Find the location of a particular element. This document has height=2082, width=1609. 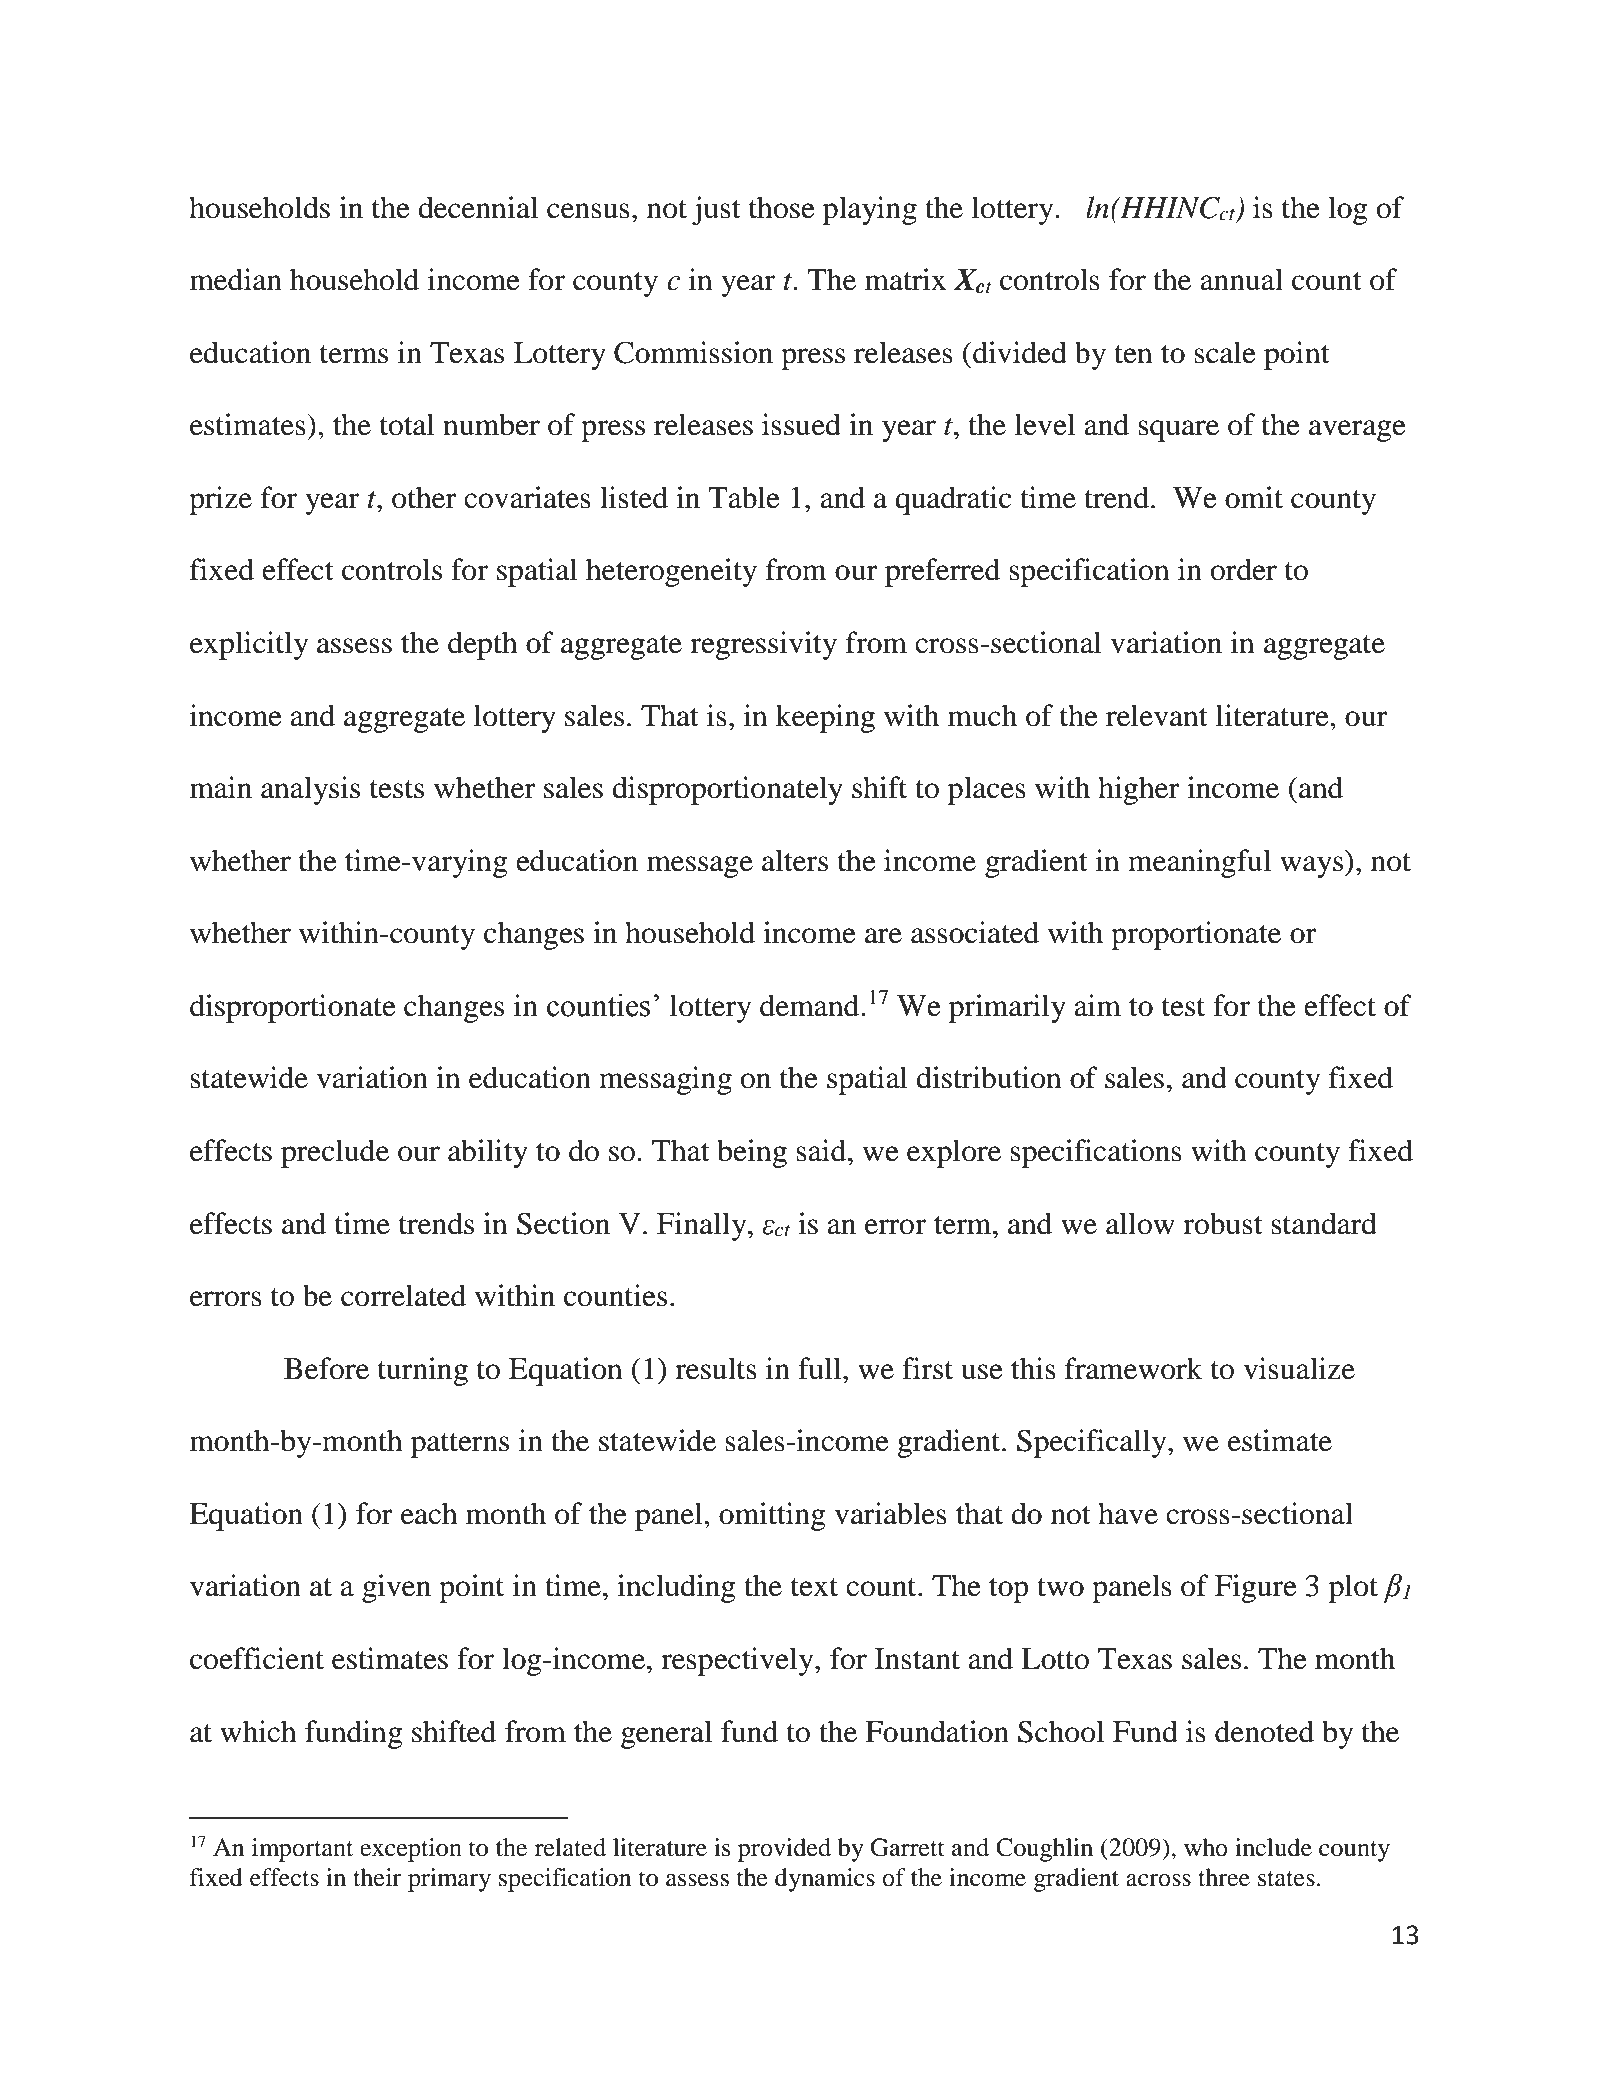

preclude is located at coordinates (335, 1153).
